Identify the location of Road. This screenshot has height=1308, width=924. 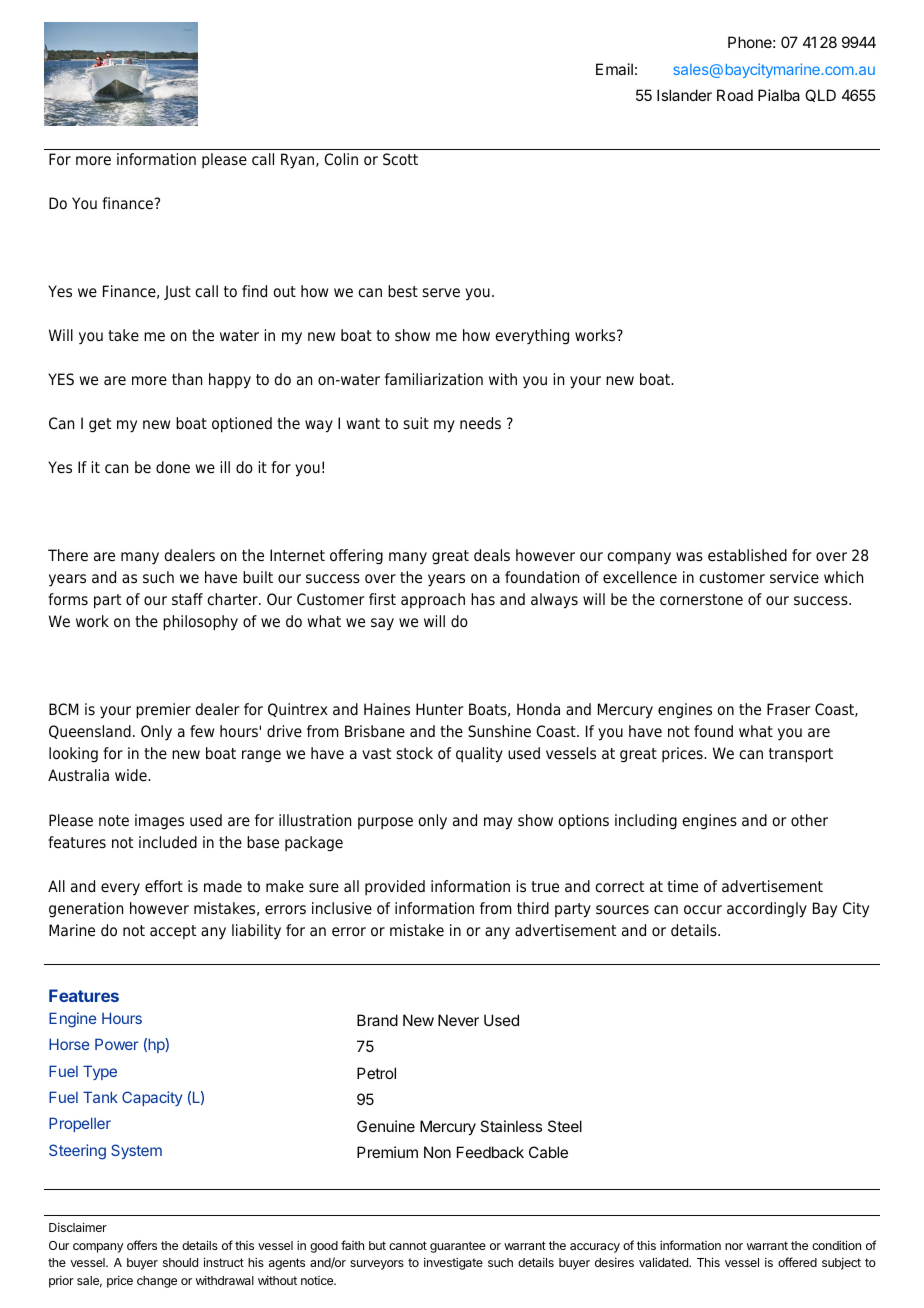
(735, 95).
